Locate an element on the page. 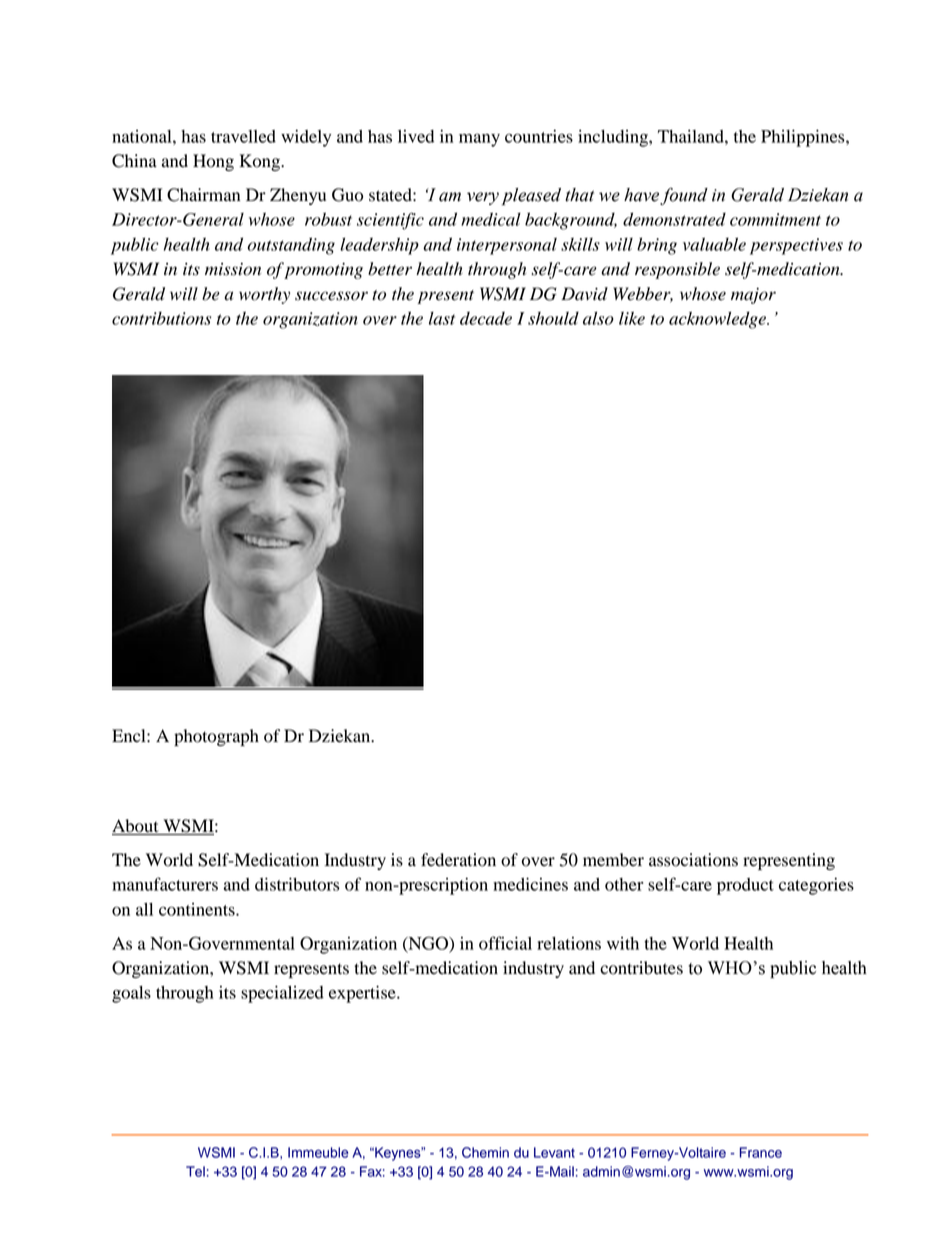 This document has width=952, height=1233. decade is located at coordinates (486, 318).
